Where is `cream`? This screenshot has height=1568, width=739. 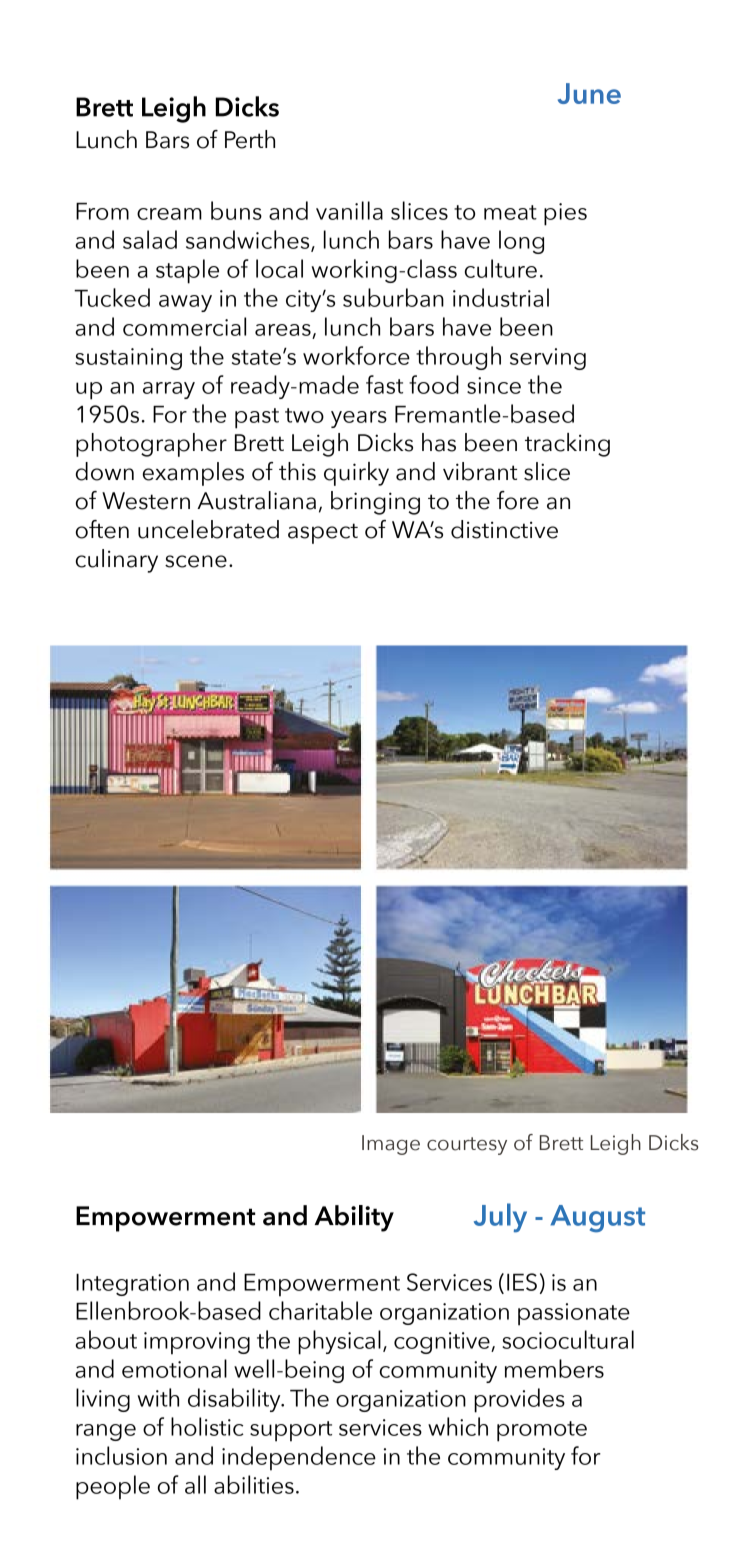 cream is located at coordinates (169, 214).
